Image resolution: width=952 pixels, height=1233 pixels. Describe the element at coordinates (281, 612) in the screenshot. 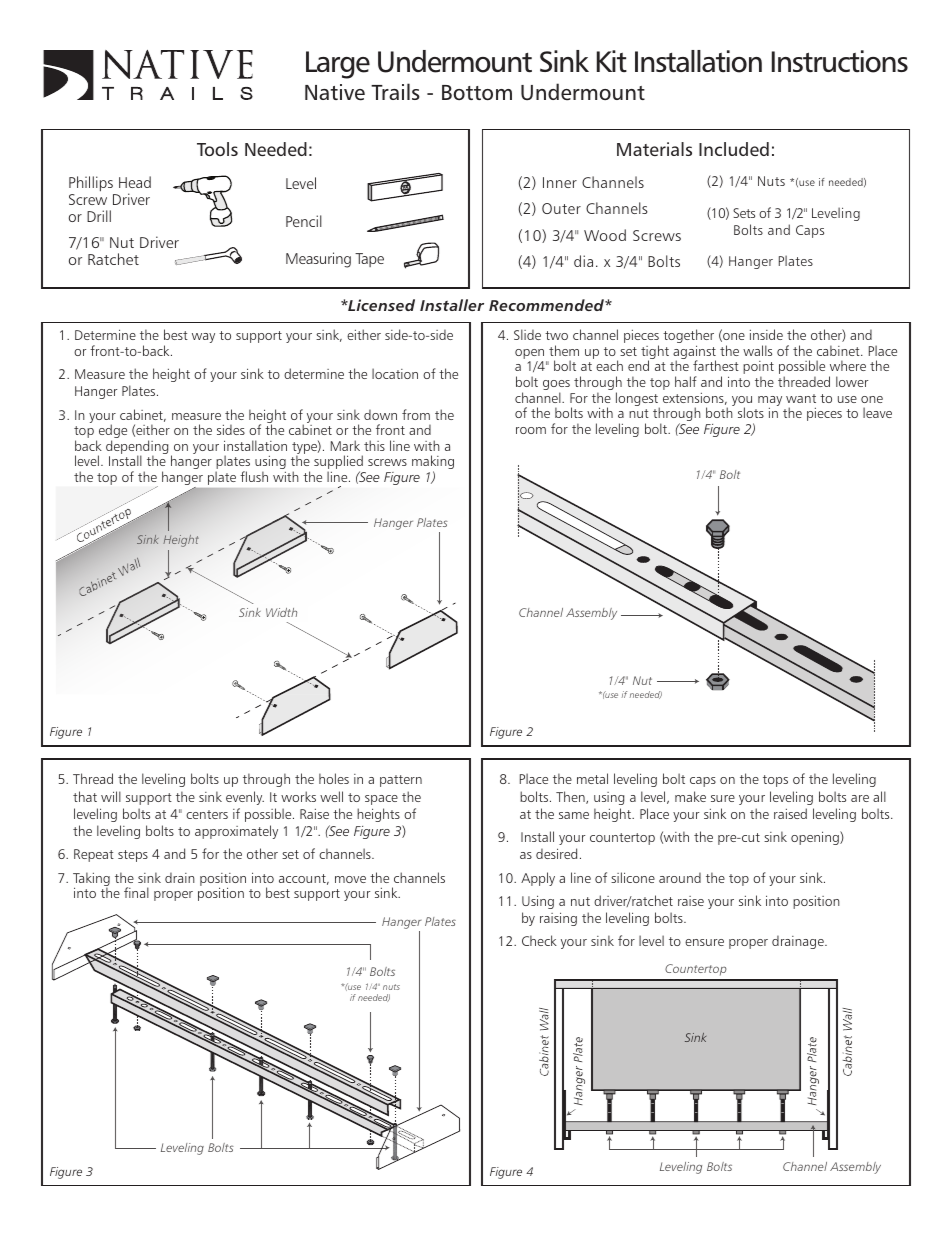

I see `Width` at that location.
